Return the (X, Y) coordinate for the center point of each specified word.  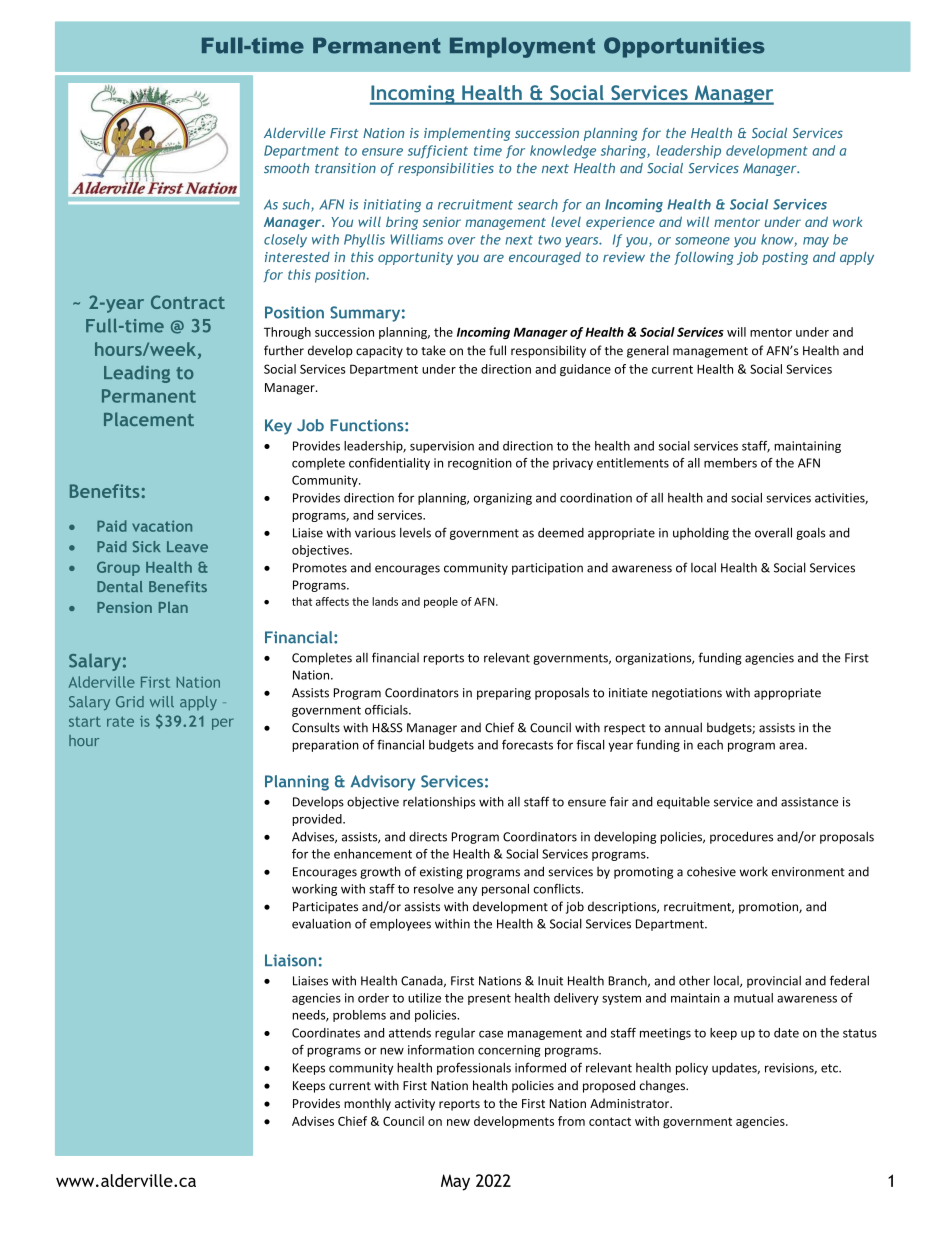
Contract (188, 302)
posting (785, 258)
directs (428, 837)
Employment (522, 47)
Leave (187, 546)
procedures (741, 837)
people (441, 602)
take (433, 350)
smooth (286, 168)
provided (318, 820)
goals (811, 534)
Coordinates (326, 1033)
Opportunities (684, 47)
